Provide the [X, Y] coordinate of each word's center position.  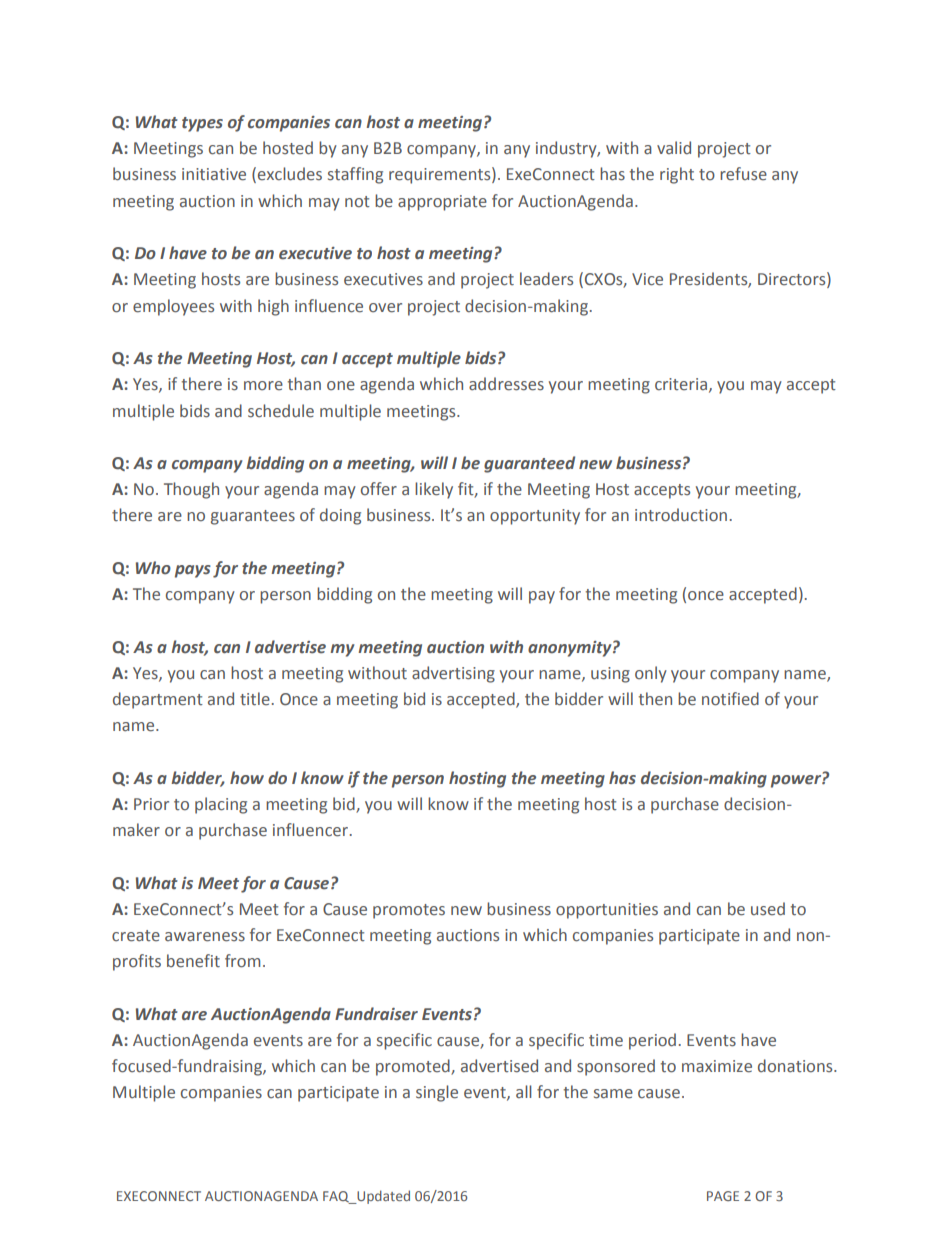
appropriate [442, 203]
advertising [453, 674]
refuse [743, 174]
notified [730, 699]
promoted [414, 1067]
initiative [214, 174]
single [437, 1093]
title [255, 699]
